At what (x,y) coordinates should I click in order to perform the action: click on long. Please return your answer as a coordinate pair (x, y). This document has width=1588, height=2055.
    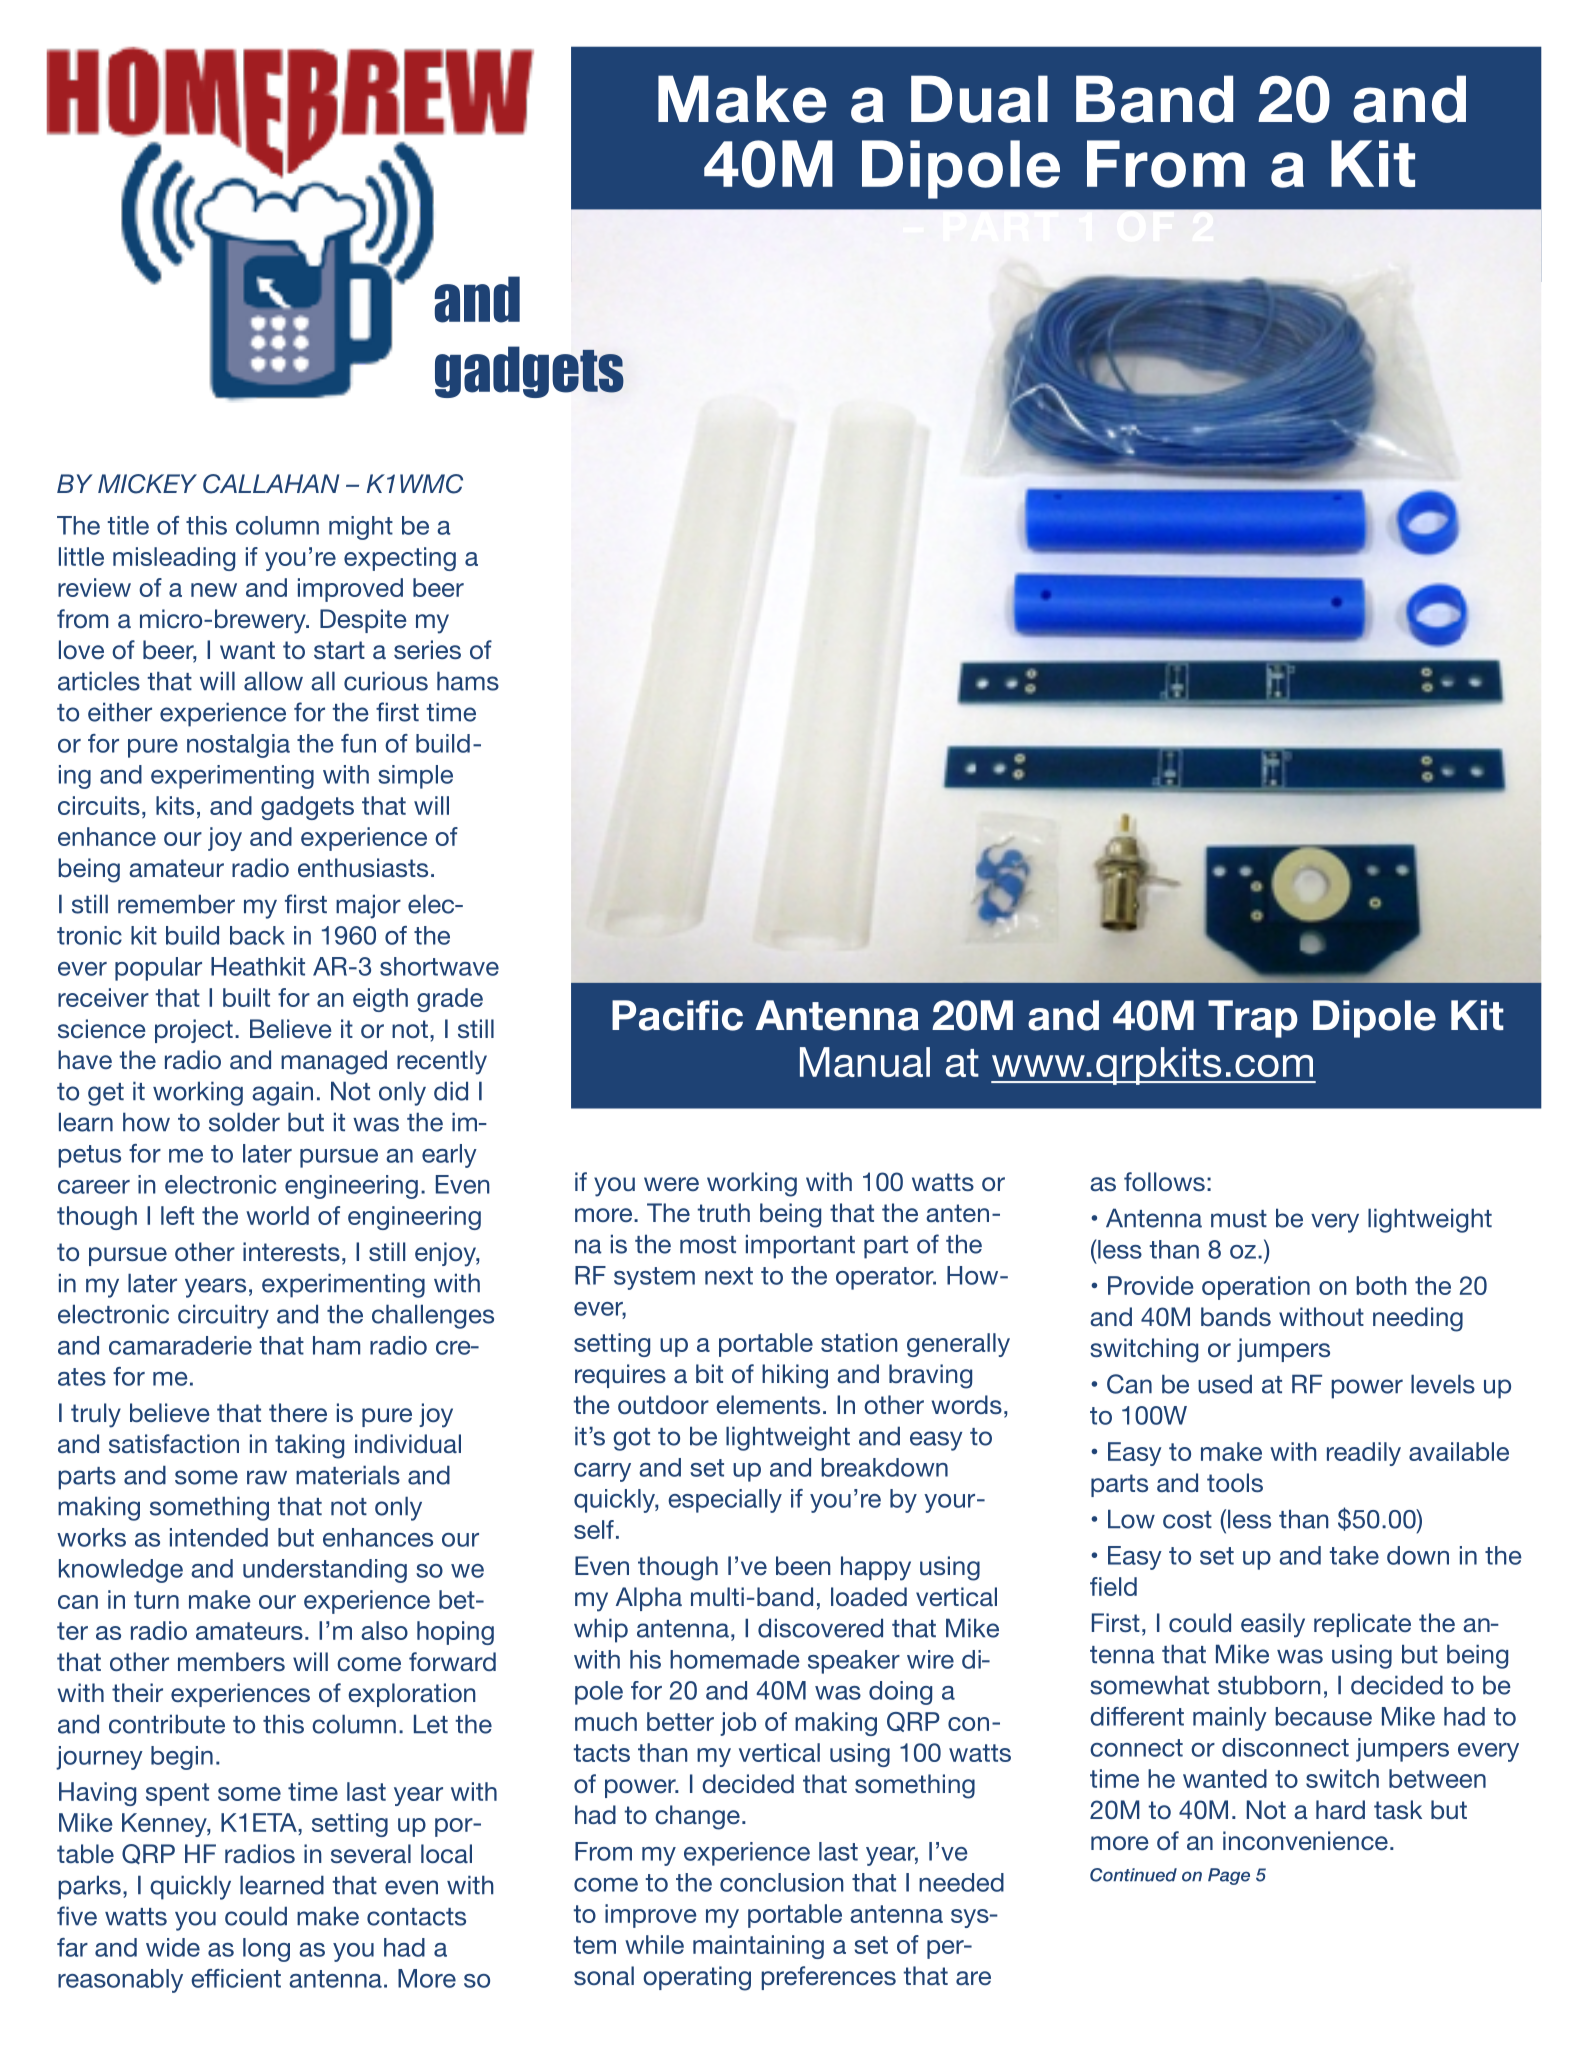
    Looking at the image, I should click on (266, 1950).
